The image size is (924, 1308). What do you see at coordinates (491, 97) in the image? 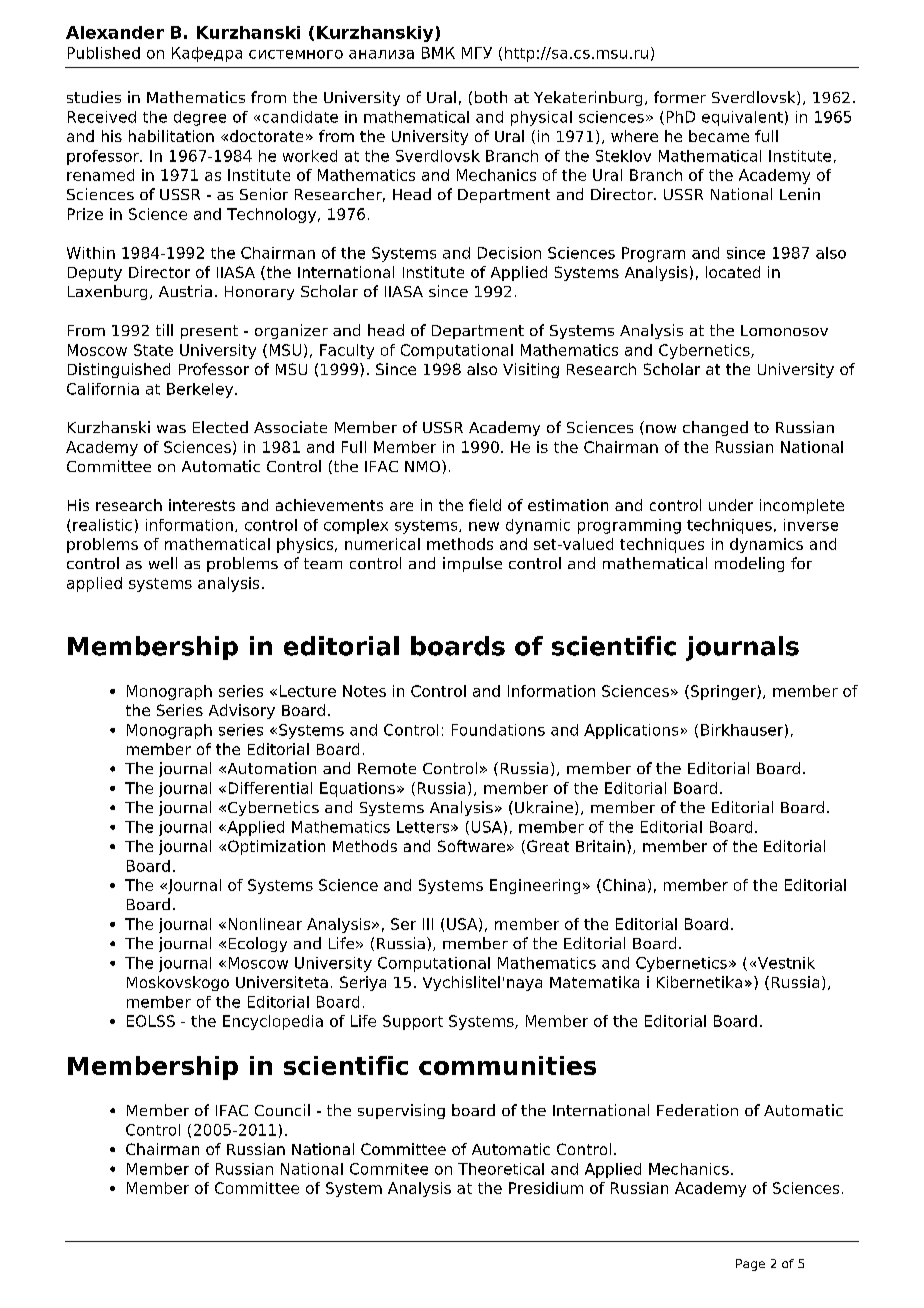
I see `both` at bounding box center [491, 97].
